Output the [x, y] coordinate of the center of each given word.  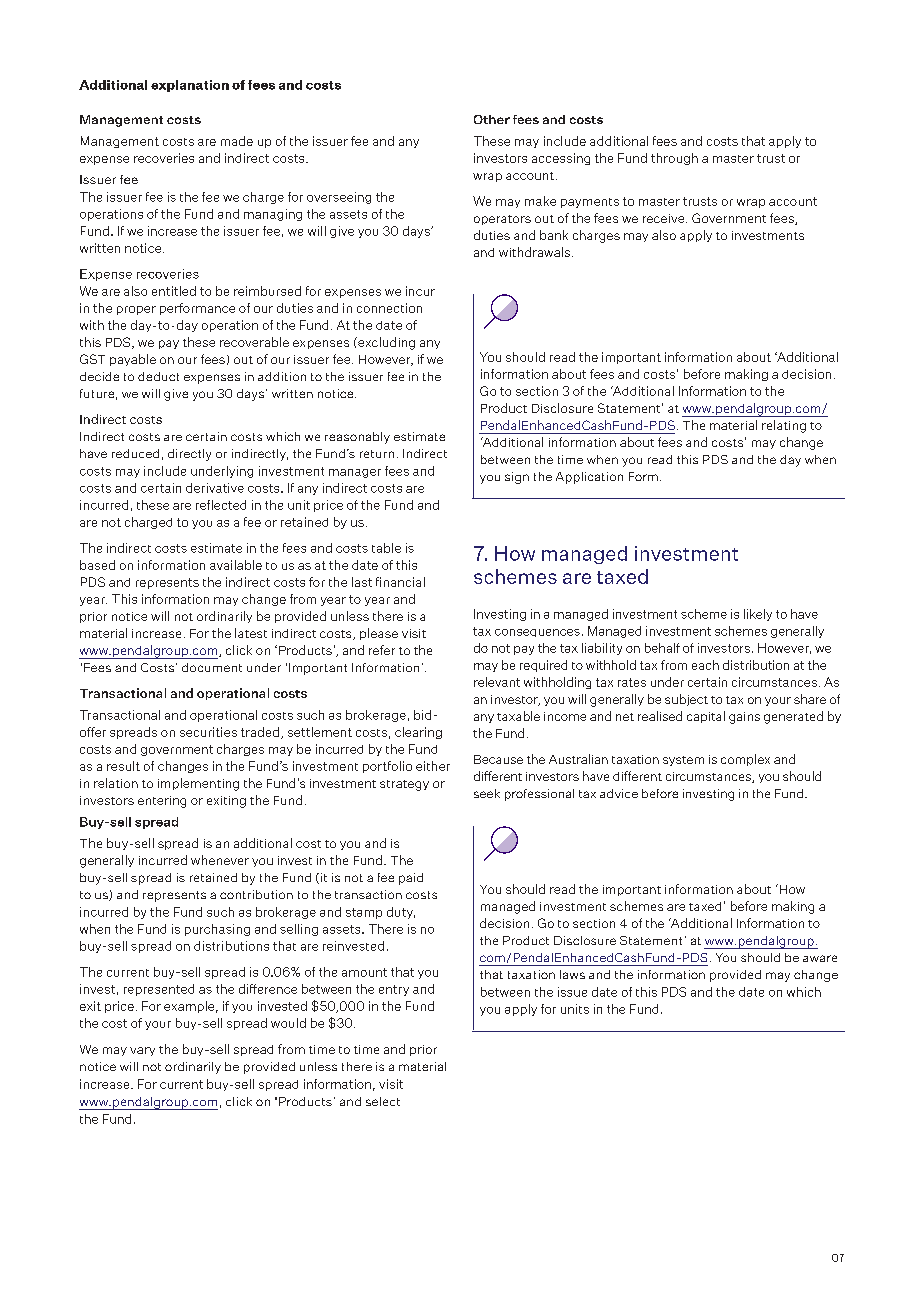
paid [411, 879]
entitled [174, 291]
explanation [190, 86]
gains [744, 718]
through [674, 159]
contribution [256, 894]
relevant [497, 682]
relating [784, 426]
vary [142, 1051]
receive [665, 218]
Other [492, 119]
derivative [215, 488]
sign [517, 478]
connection [389, 308]
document [212, 667]
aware [820, 958]
